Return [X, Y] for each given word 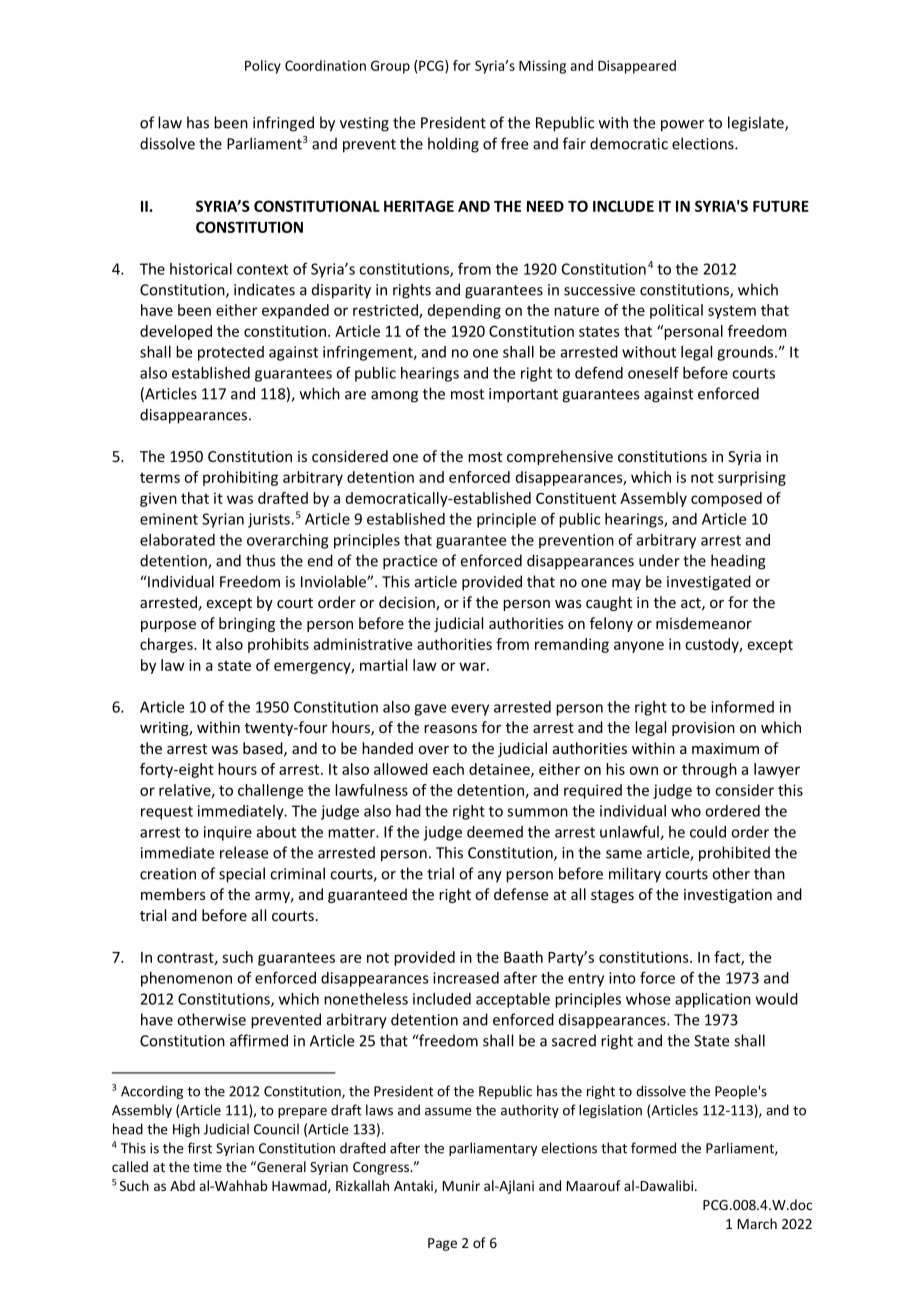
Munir [461, 1186]
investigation [728, 896]
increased [466, 978]
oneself [653, 372]
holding [453, 145]
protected [231, 353]
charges [167, 645]
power [682, 126]
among [394, 397]
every [470, 710]
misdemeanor [704, 623]
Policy [263, 67]
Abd [182, 1185]
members [173, 894]
